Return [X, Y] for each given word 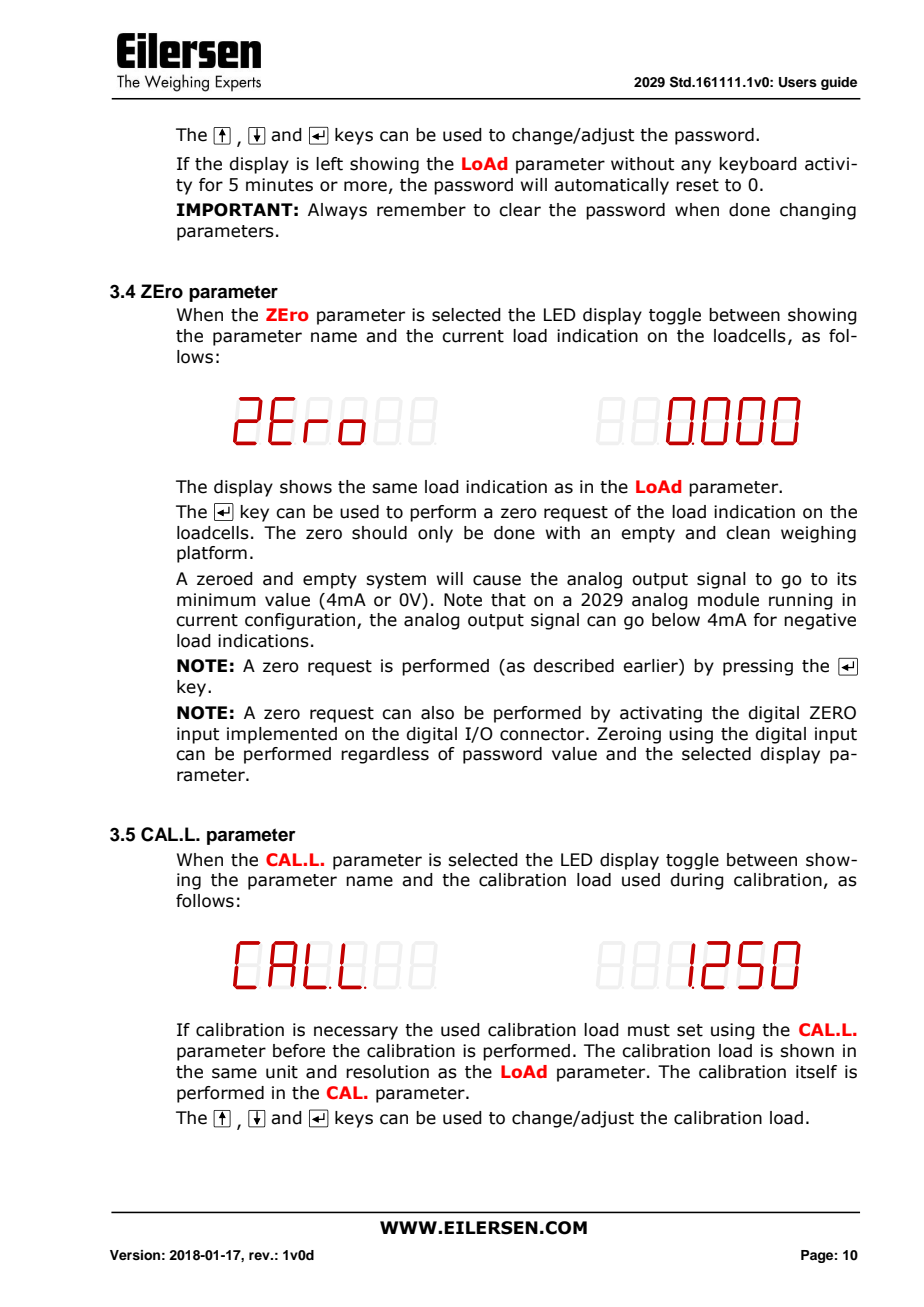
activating [661, 714]
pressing [758, 667]
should [379, 533]
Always [337, 211]
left [329, 164]
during [697, 881]
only [435, 534]
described [573, 666]
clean [748, 533]
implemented [282, 735]
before [299, 1051]
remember [421, 210]
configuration [300, 621]
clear [520, 210]
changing [818, 211]
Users [798, 82]
